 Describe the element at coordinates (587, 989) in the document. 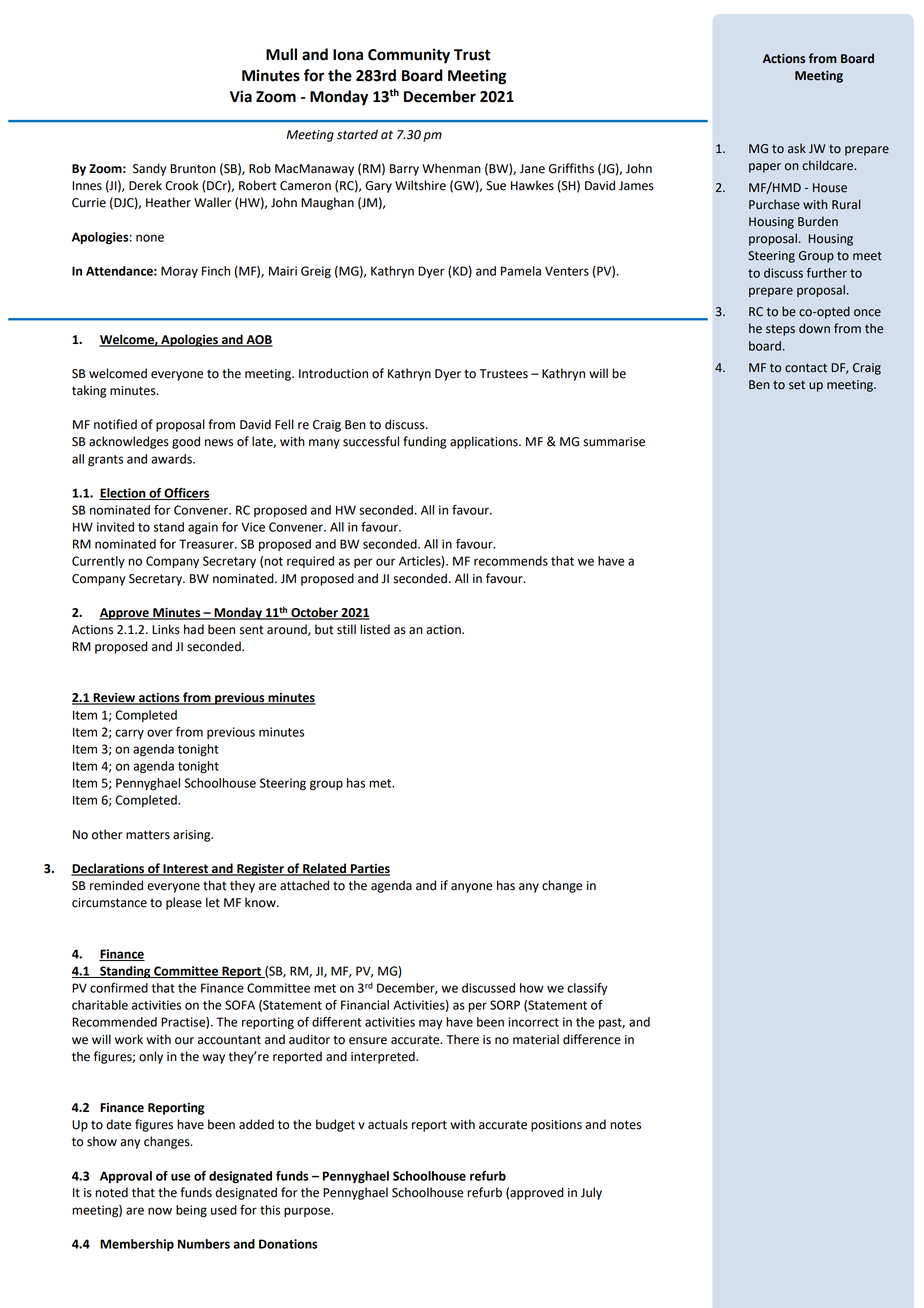

I see `classify` at that location.
